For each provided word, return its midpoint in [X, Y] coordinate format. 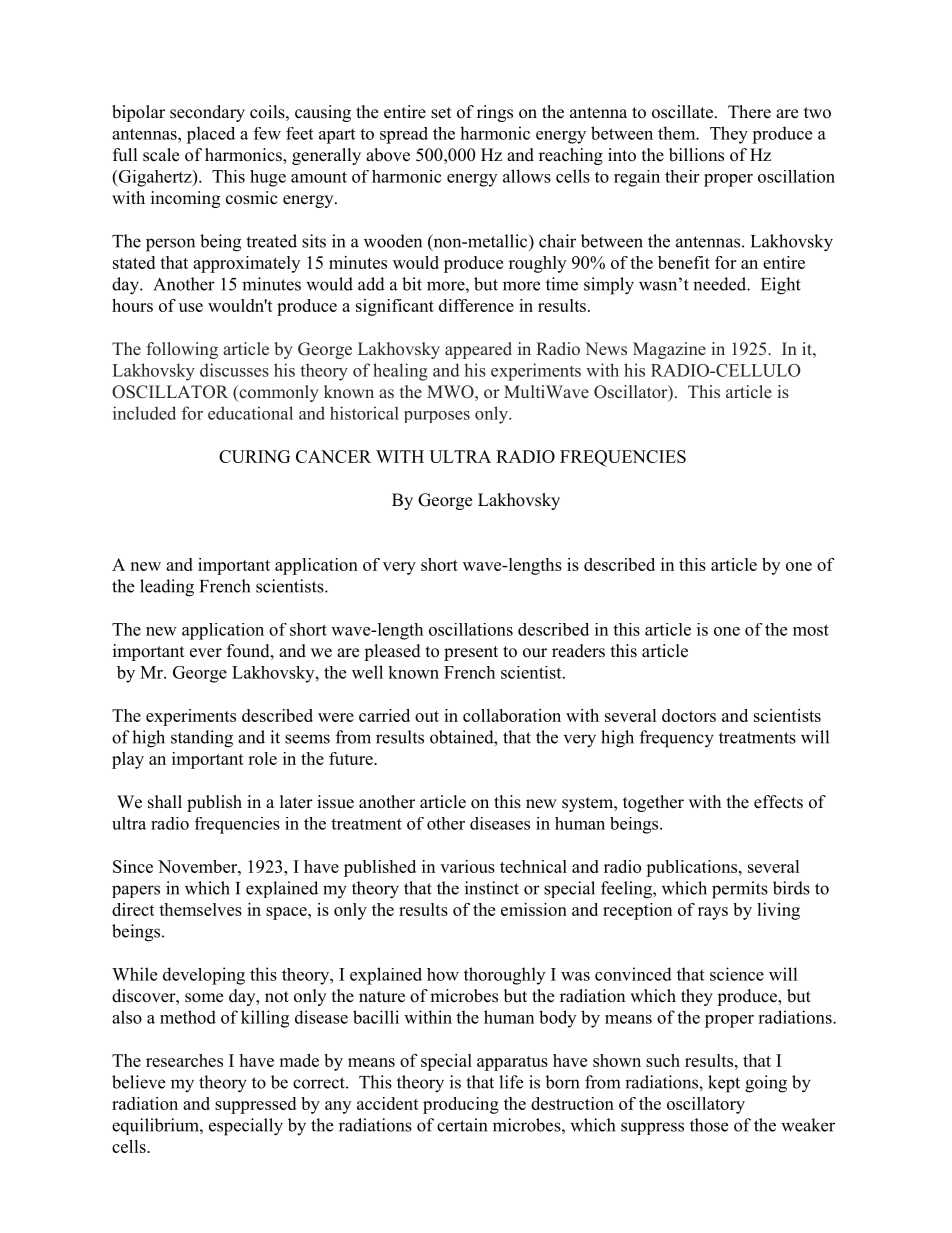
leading [167, 588]
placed [211, 135]
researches [184, 1060]
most [811, 630]
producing [461, 1105]
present [471, 653]
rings [495, 113]
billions [696, 155]
